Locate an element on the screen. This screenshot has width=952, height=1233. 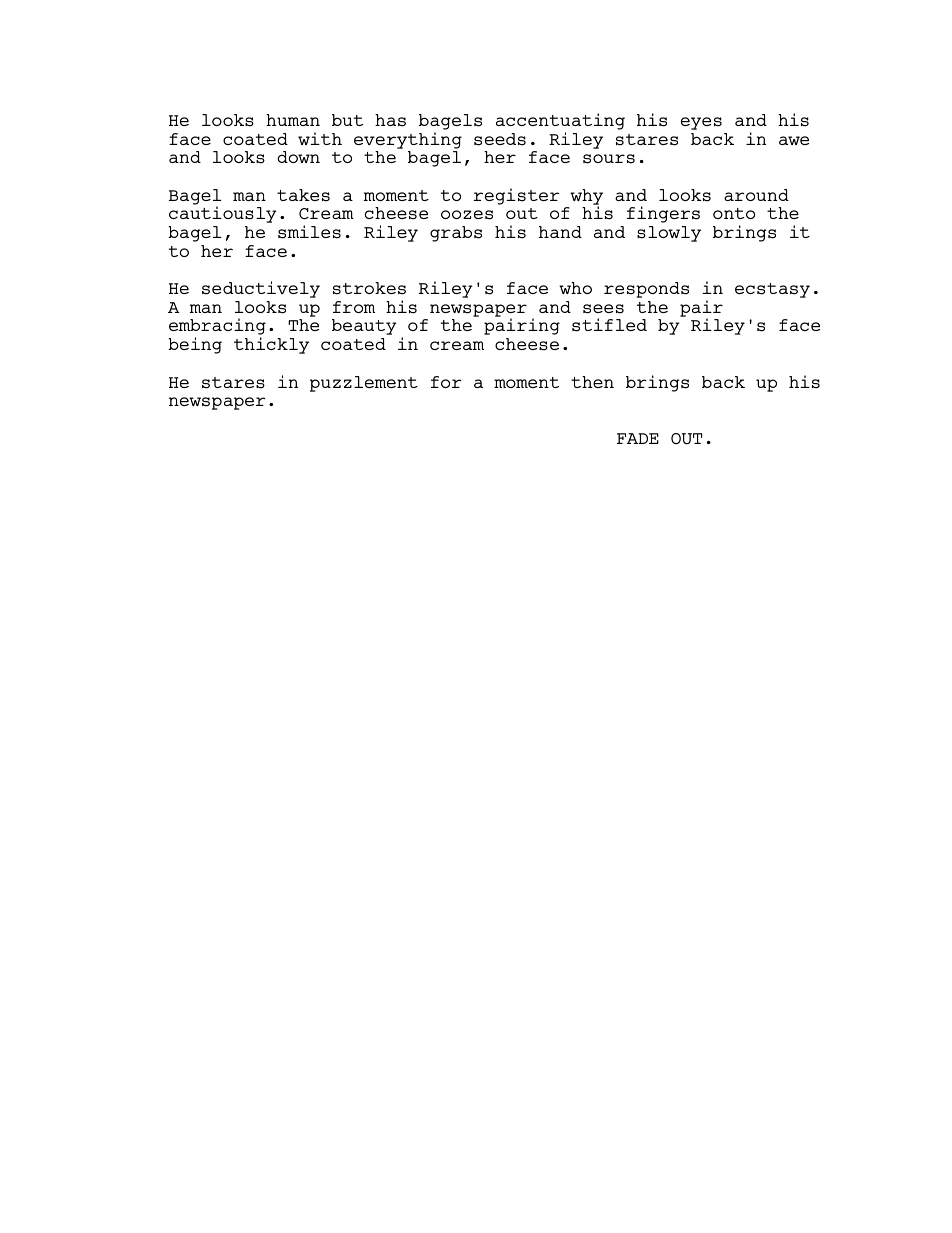
grabs is located at coordinates (456, 234).
